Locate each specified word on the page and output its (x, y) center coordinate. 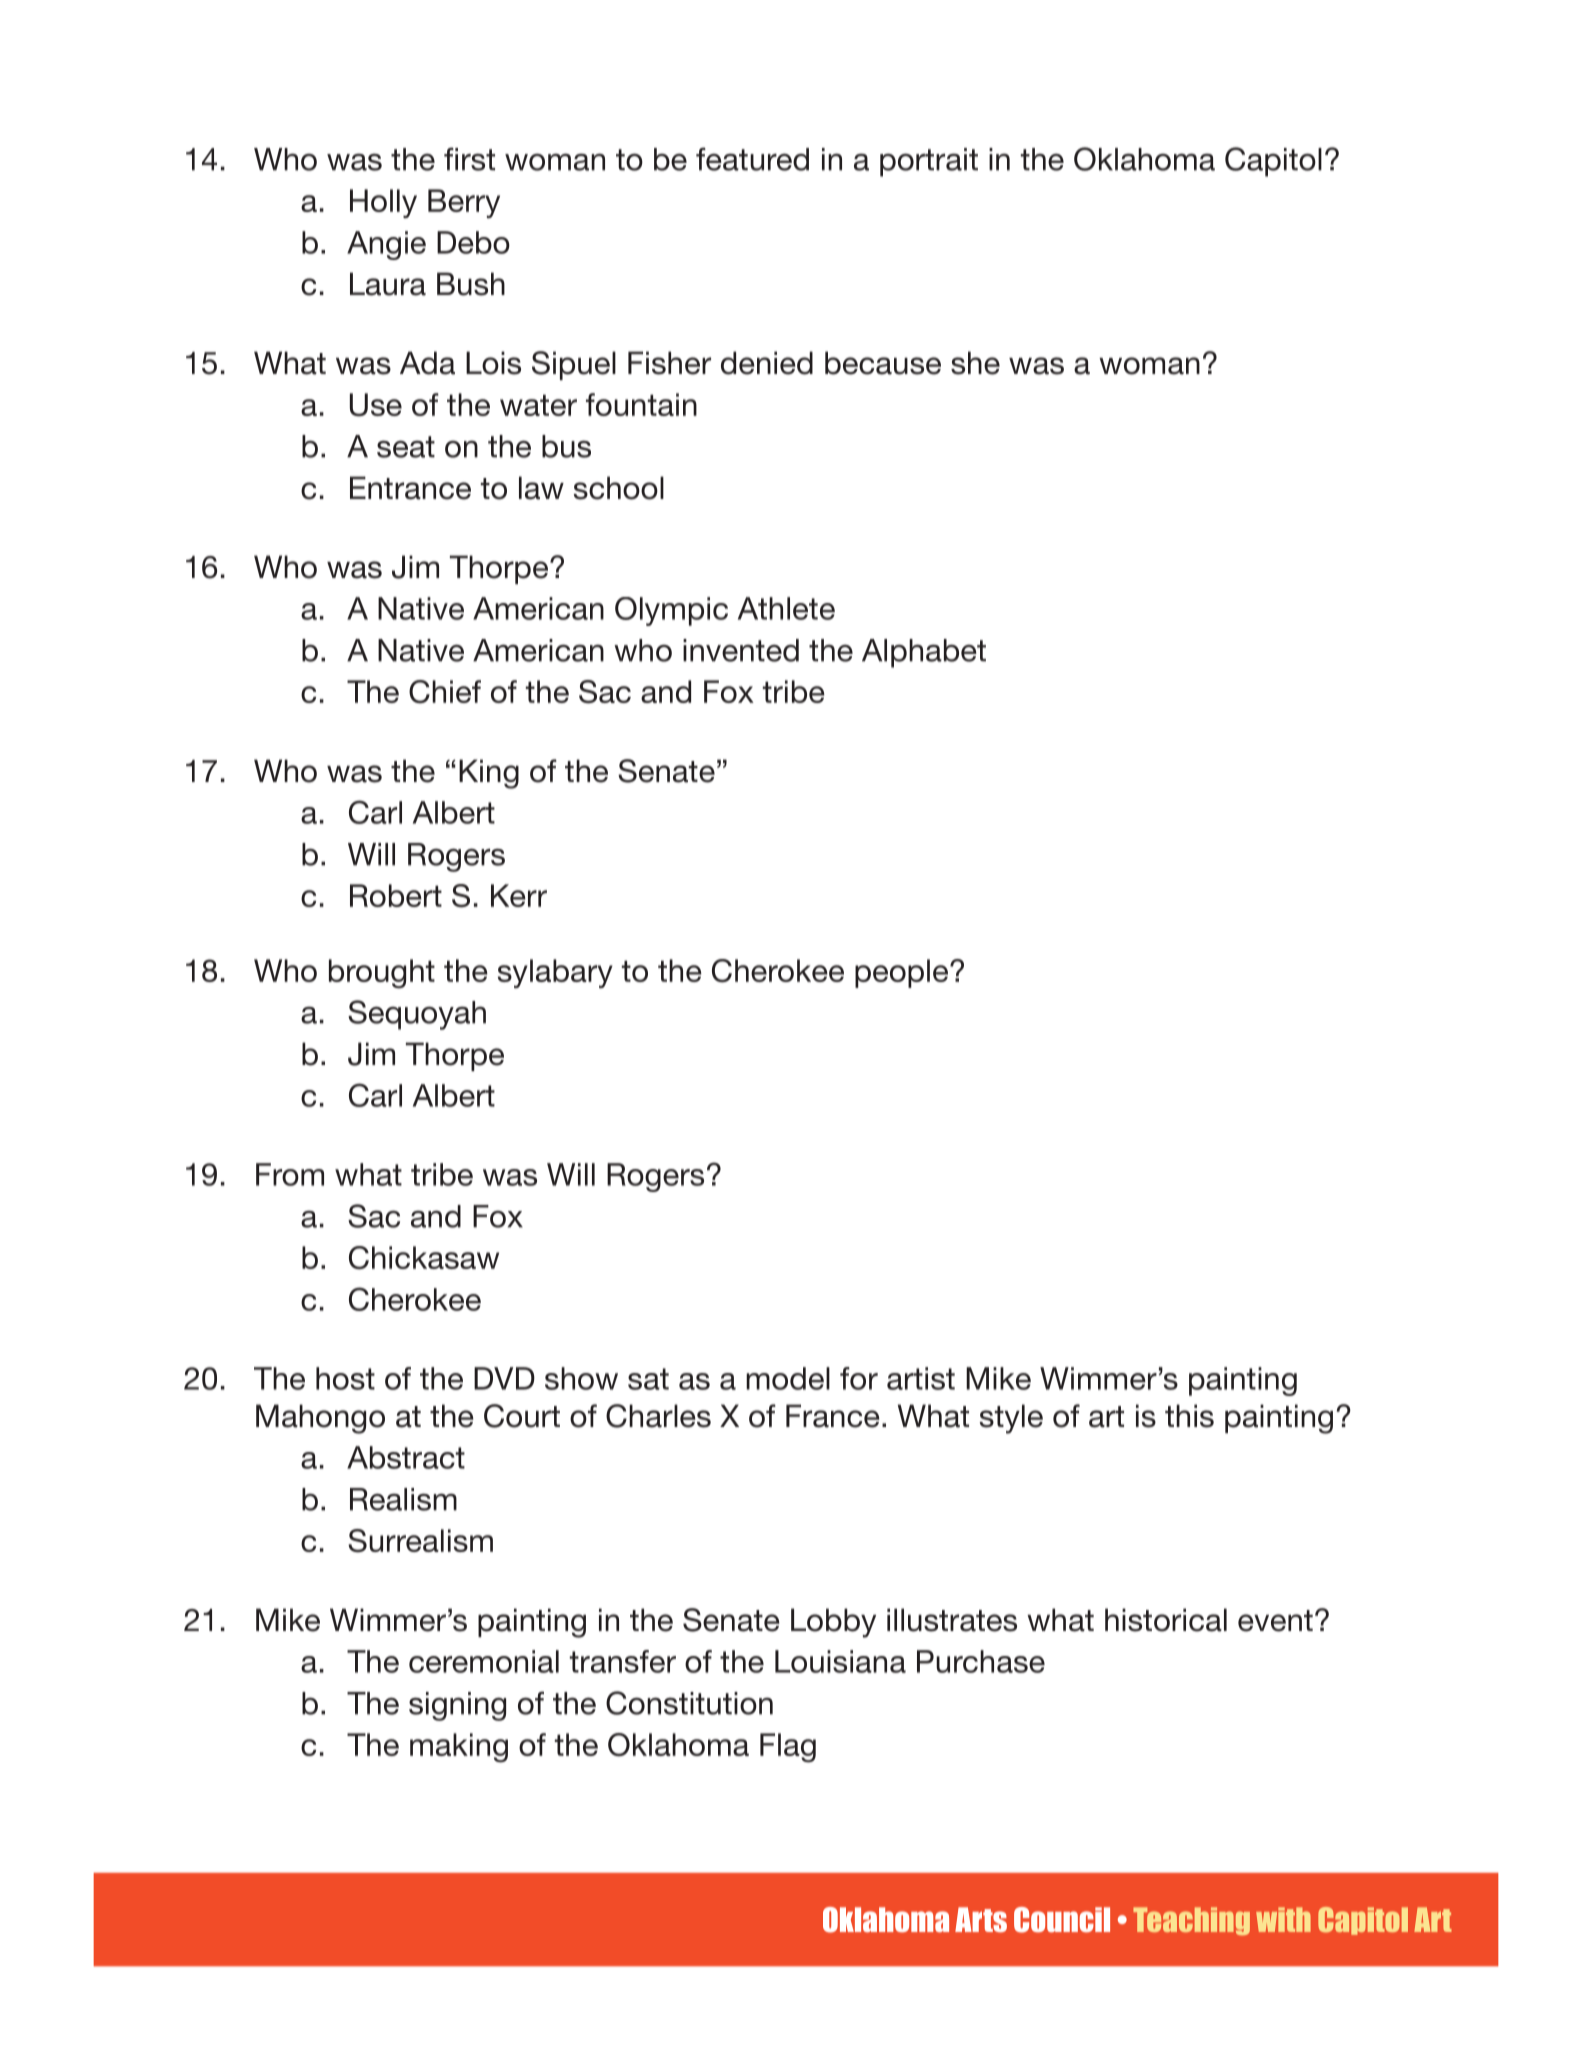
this (1189, 1416)
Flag (788, 1748)
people (903, 973)
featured (752, 159)
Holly (383, 203)
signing (457, 1706)
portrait (929, 162)
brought (382, 974)
